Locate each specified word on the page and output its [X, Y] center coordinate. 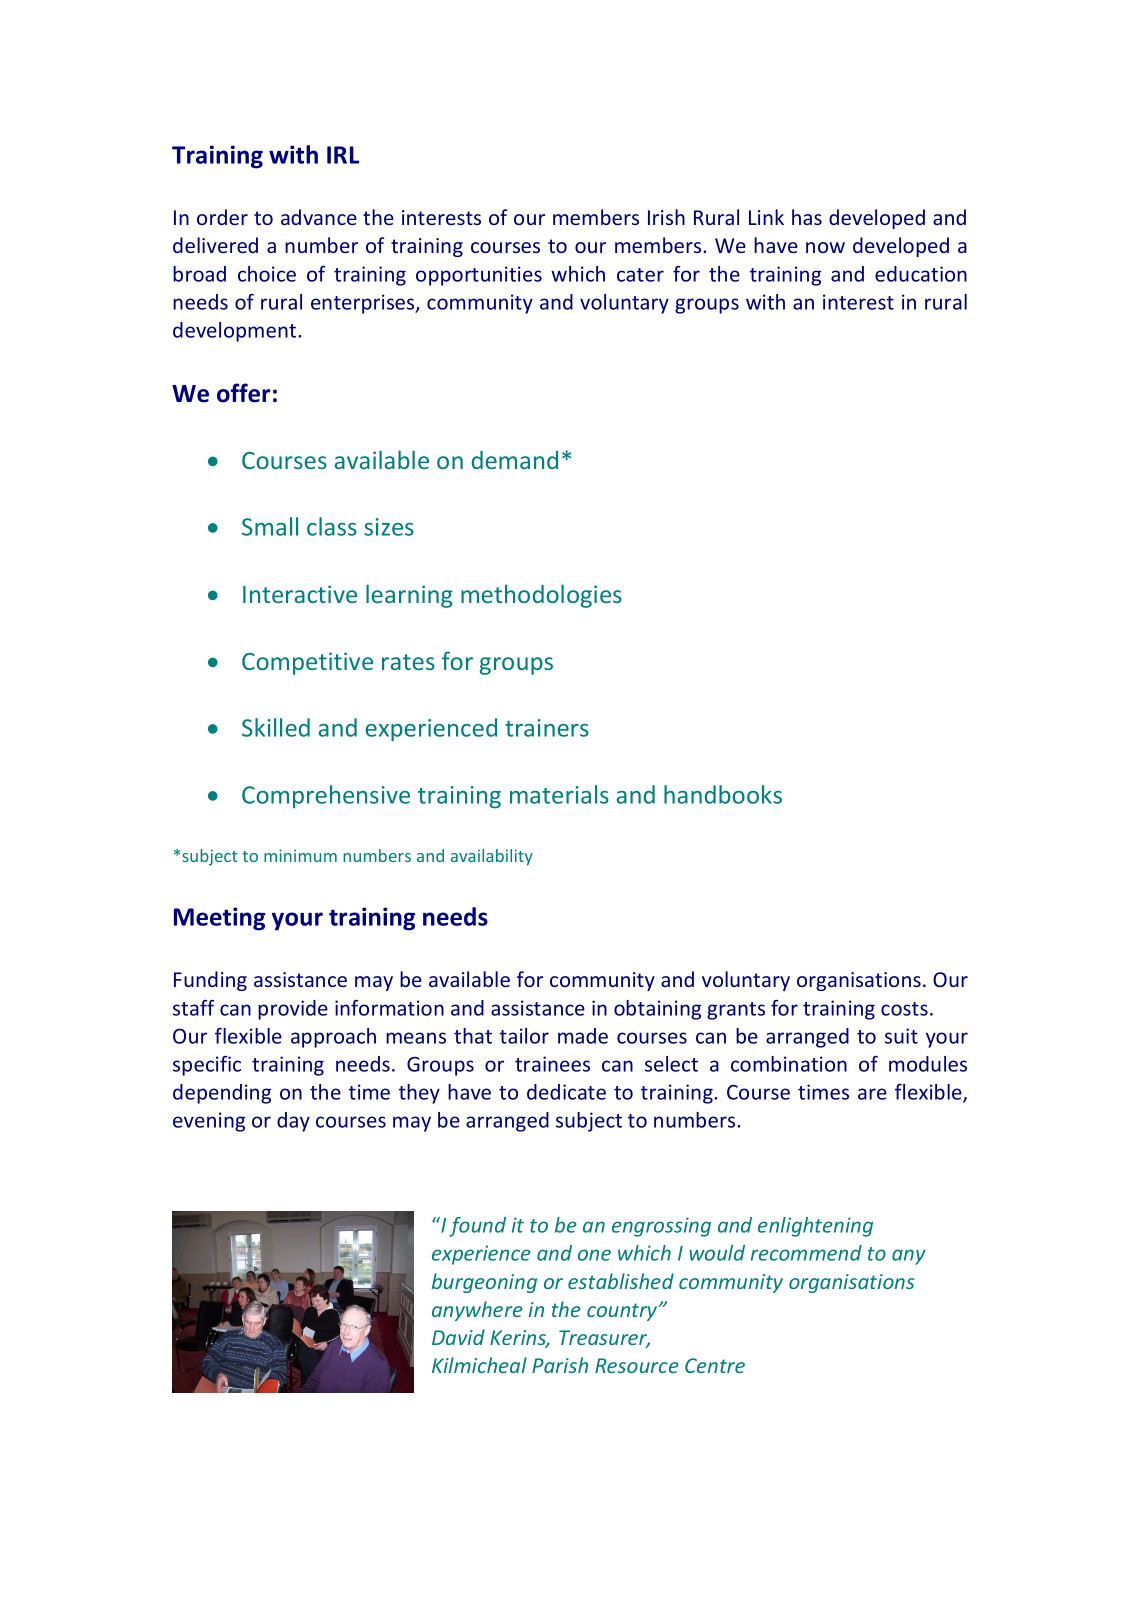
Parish [560, 1365]
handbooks [723, 794]
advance [319, 217]
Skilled [276, 727]
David [458, 1337]
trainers [547, 728]
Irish [666, 217]
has [807, 217]
